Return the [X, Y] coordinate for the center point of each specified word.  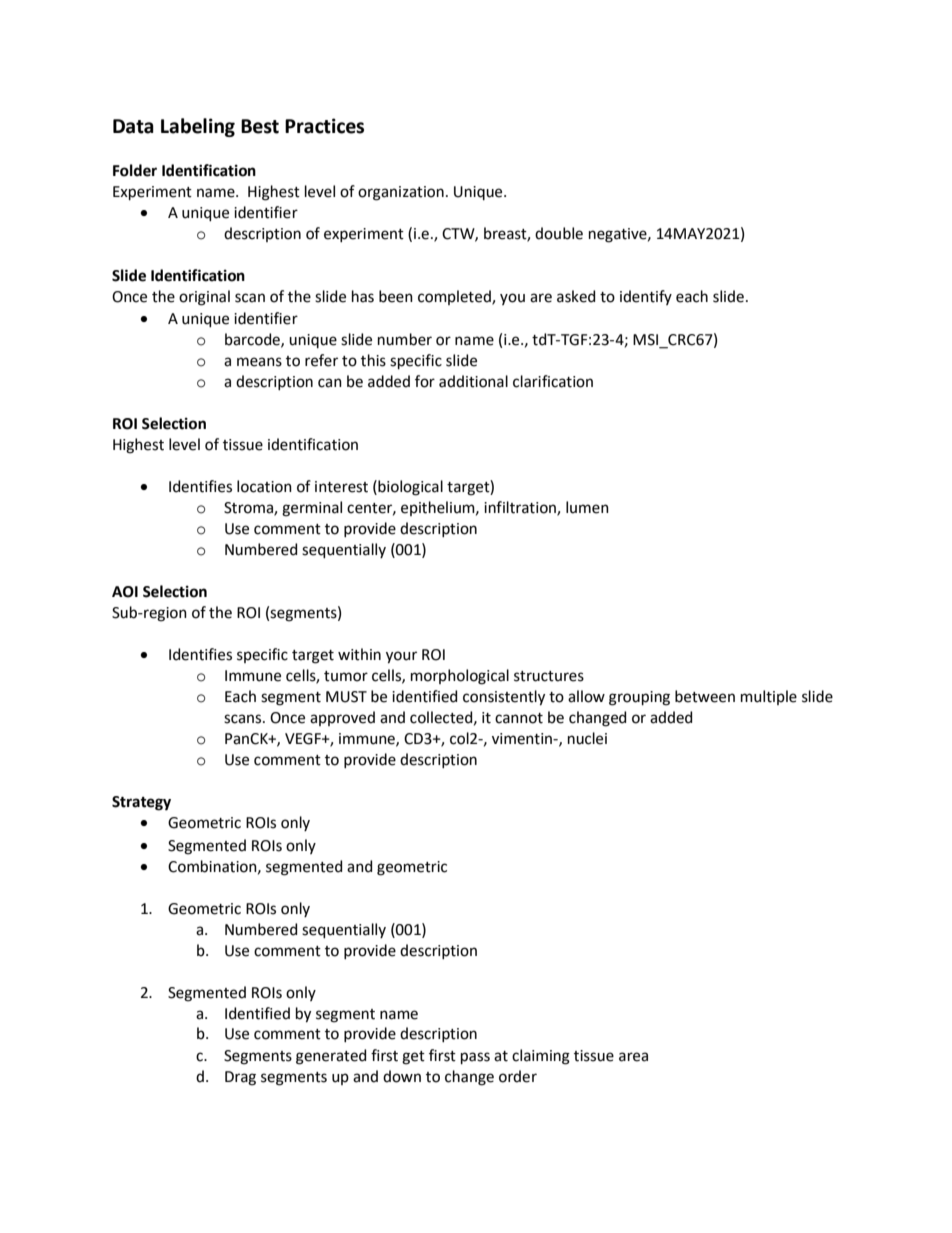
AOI [125, 592]
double [559, 233]
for [425, 381]
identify [646, 297]
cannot [519, 718]
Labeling [198, 127]
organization [401, 193]
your [401, 657]
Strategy [141, 803]
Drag [240, 1078]
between [705, 696]
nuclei [587, 738]
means [259, 362]
